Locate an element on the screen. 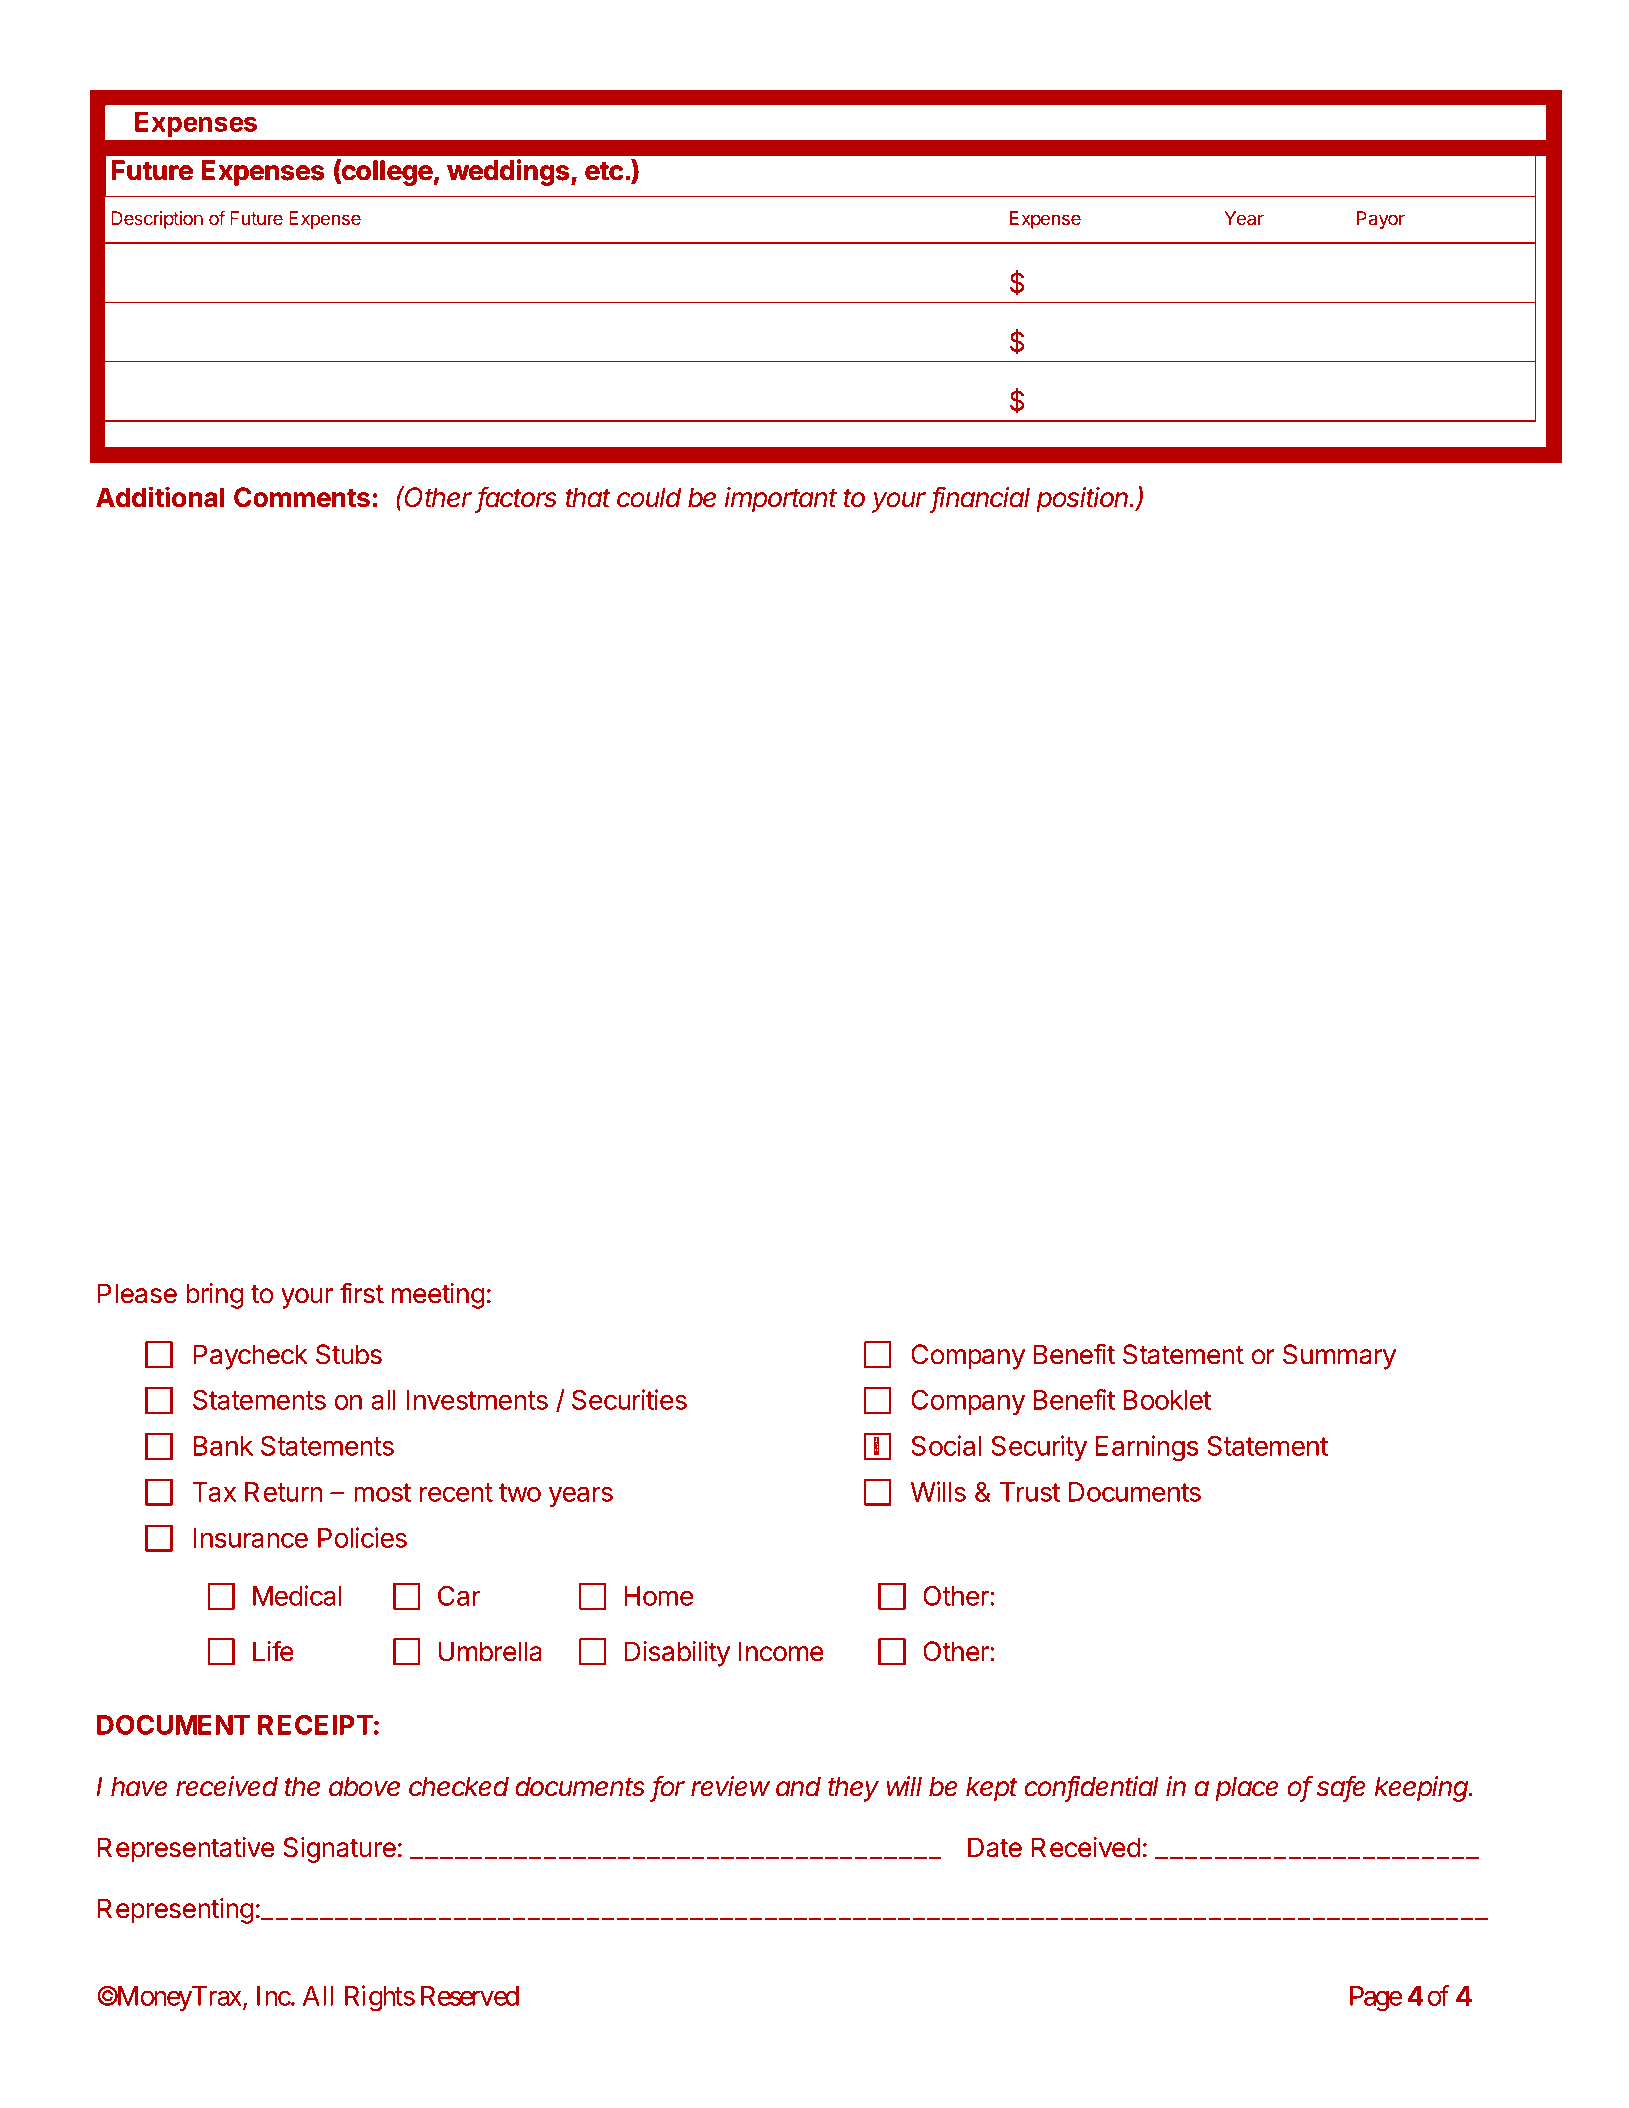 This screenshot has width=1629, height=2108. position is located at coordinates (1083, 500).
